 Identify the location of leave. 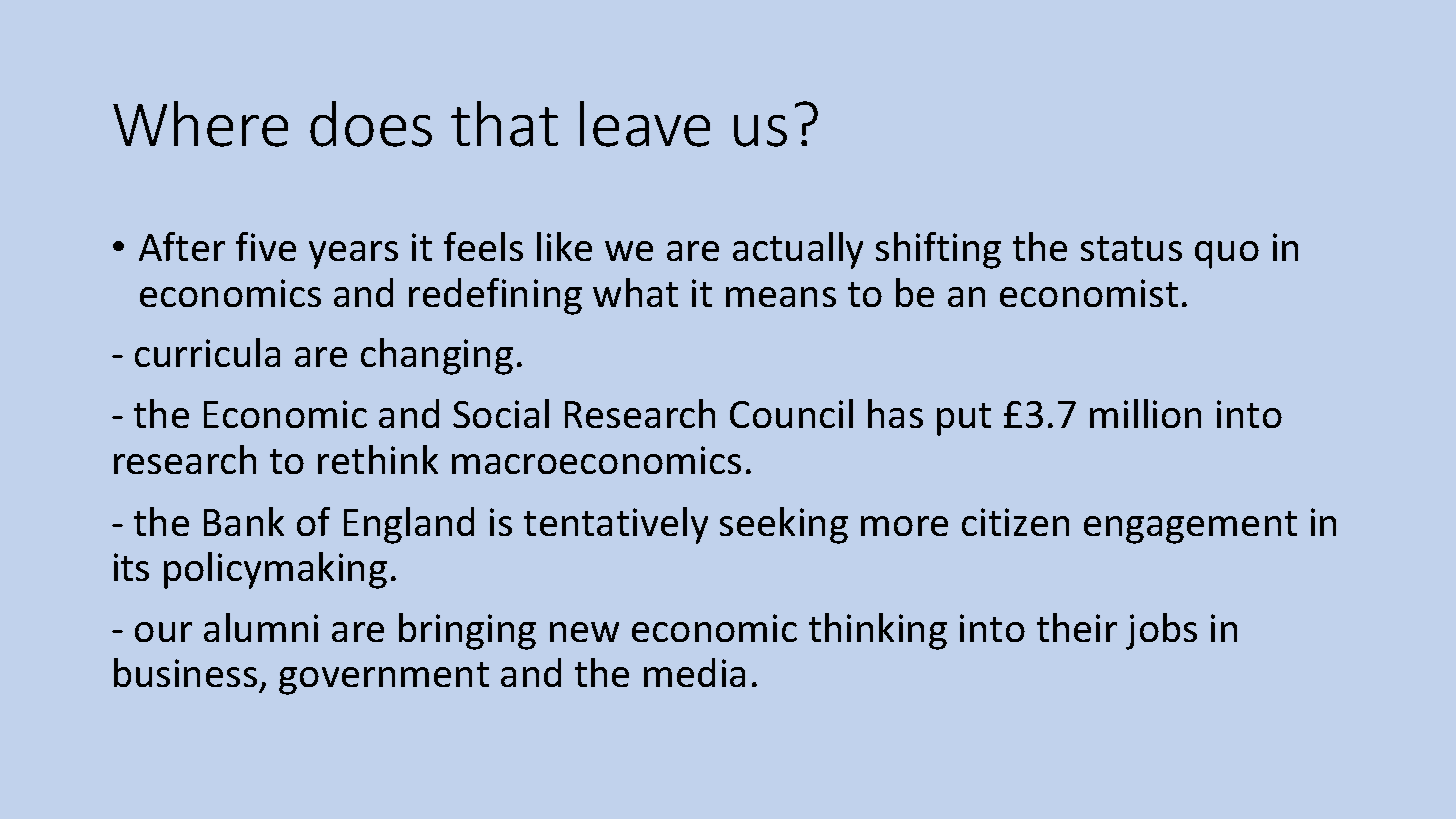
(645, 124).
